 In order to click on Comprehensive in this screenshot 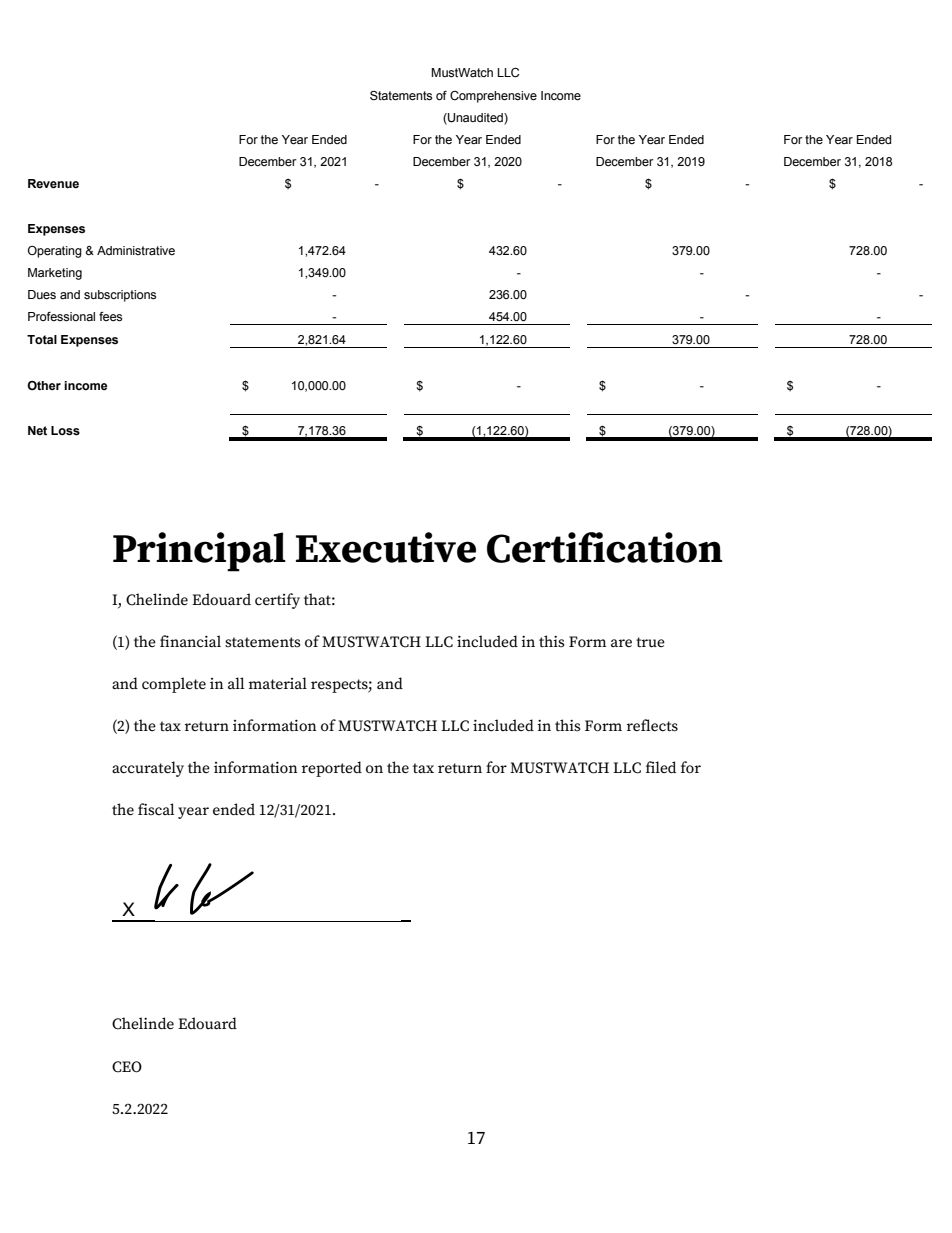, I will do `click(493, 97)`.
